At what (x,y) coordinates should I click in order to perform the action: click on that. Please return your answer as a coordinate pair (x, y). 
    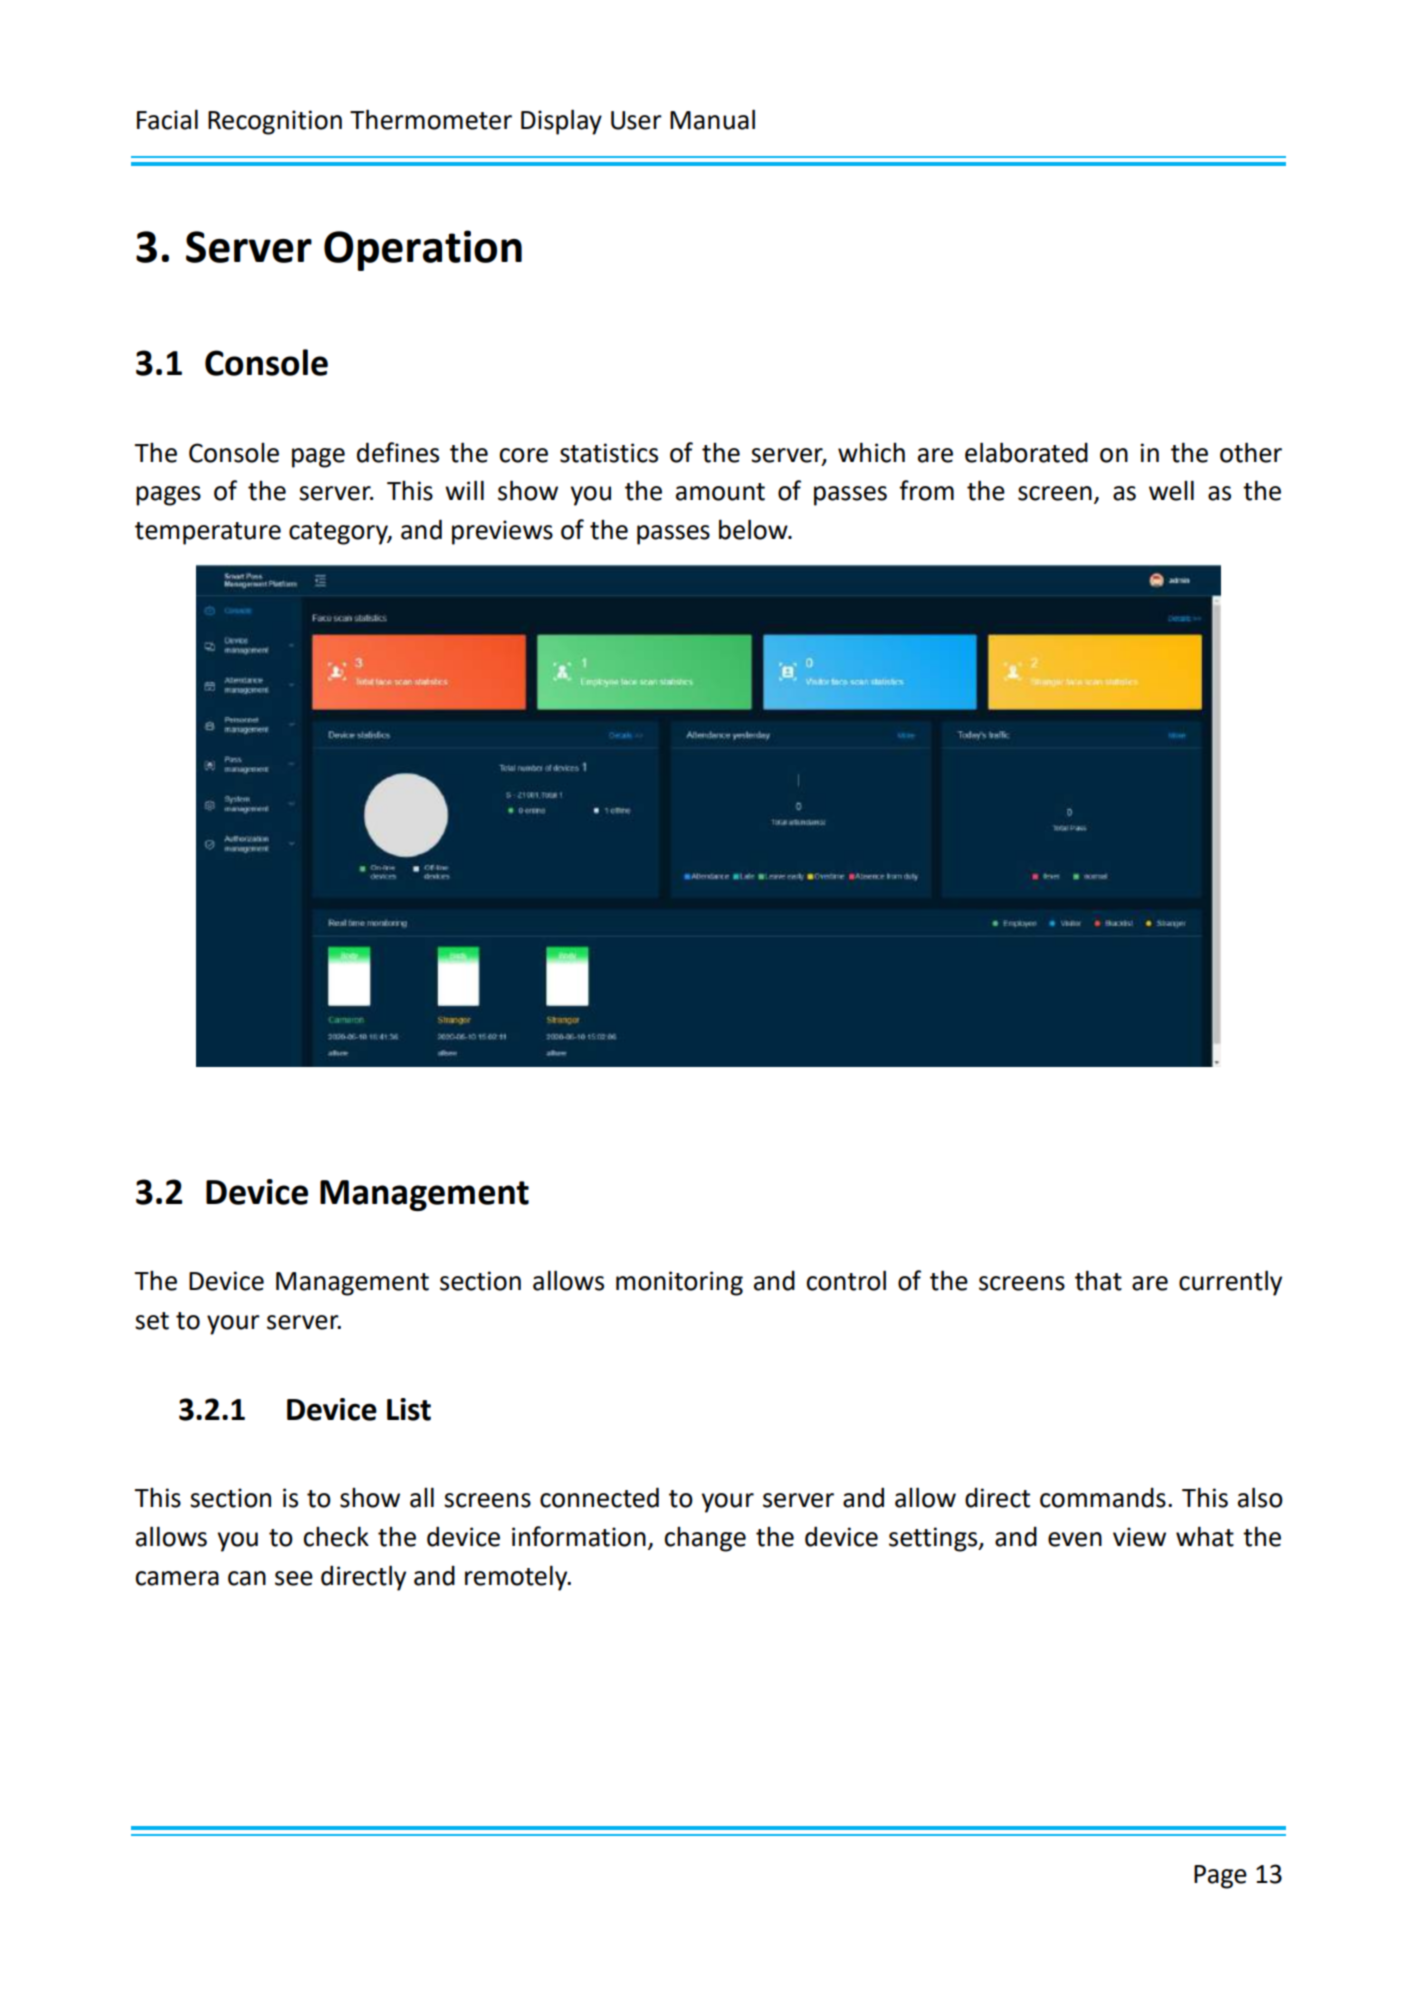
    Looking at the image, I should click on (1098, 1280).
